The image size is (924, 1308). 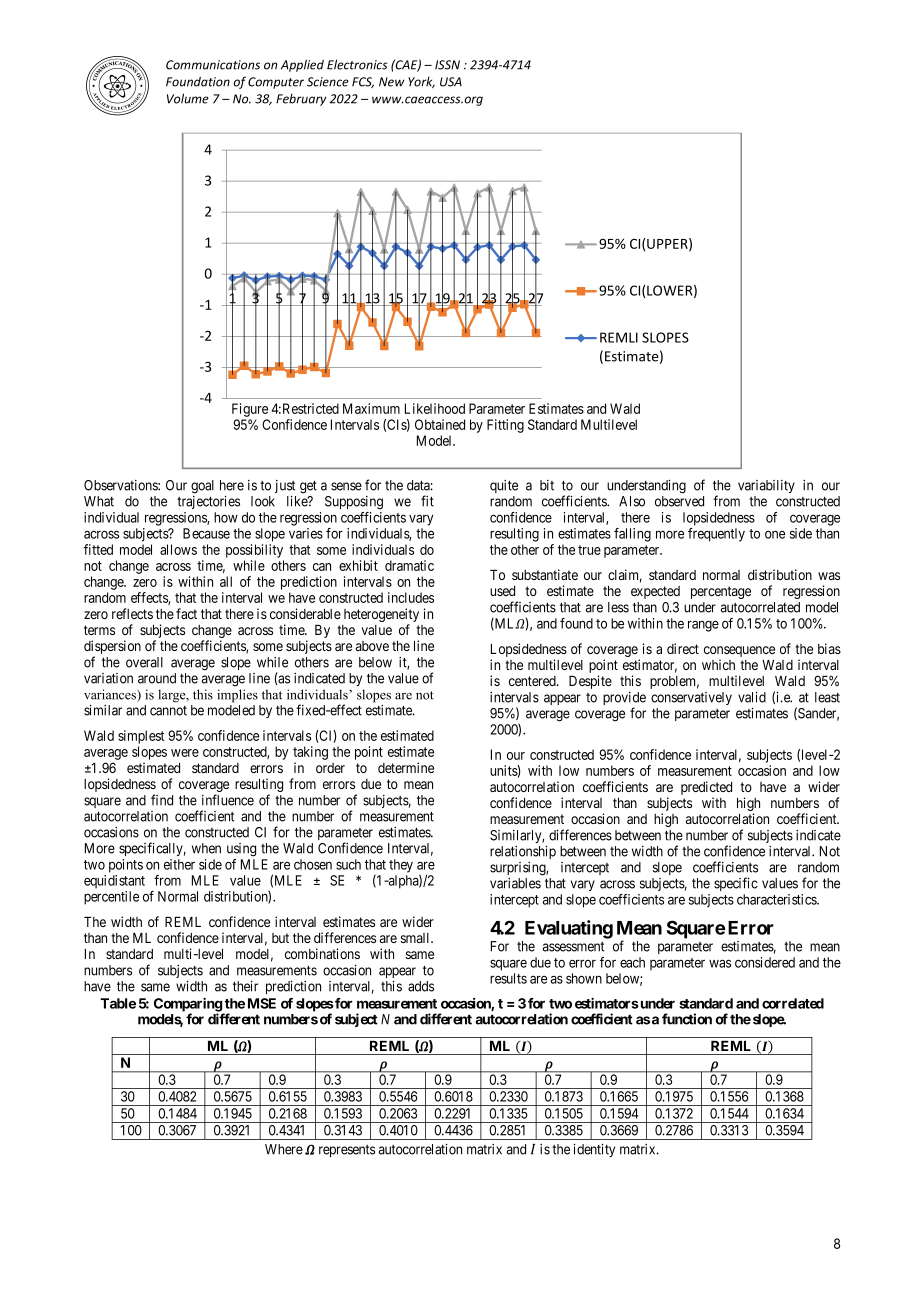 I want to click on function, so click(x=687, y=1019).
